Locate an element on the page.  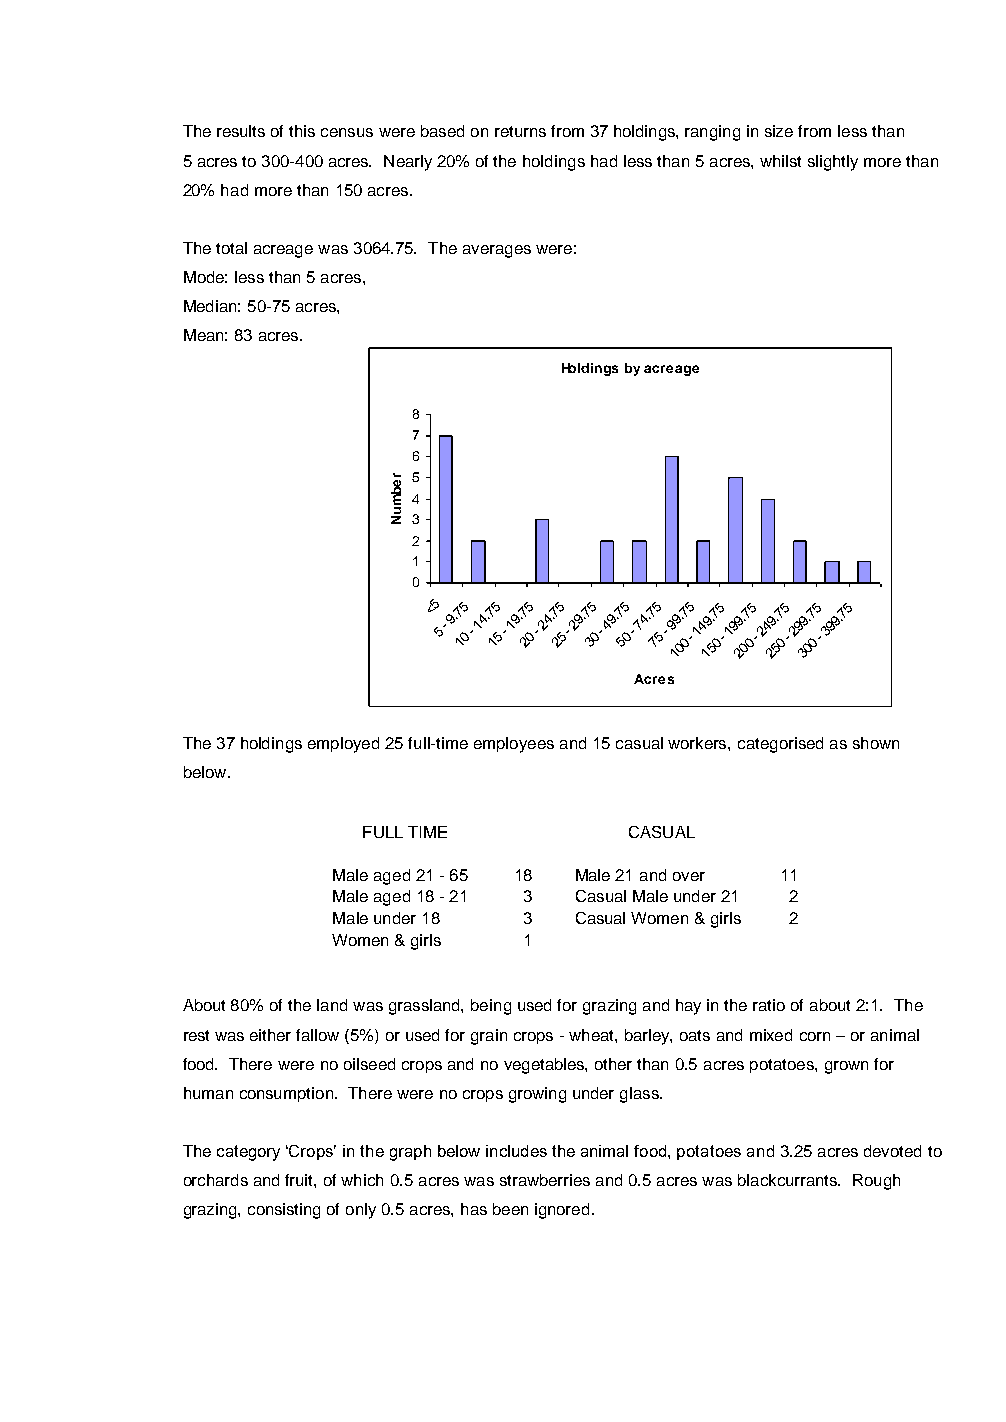
averages is located at coordinates (497, 251).
